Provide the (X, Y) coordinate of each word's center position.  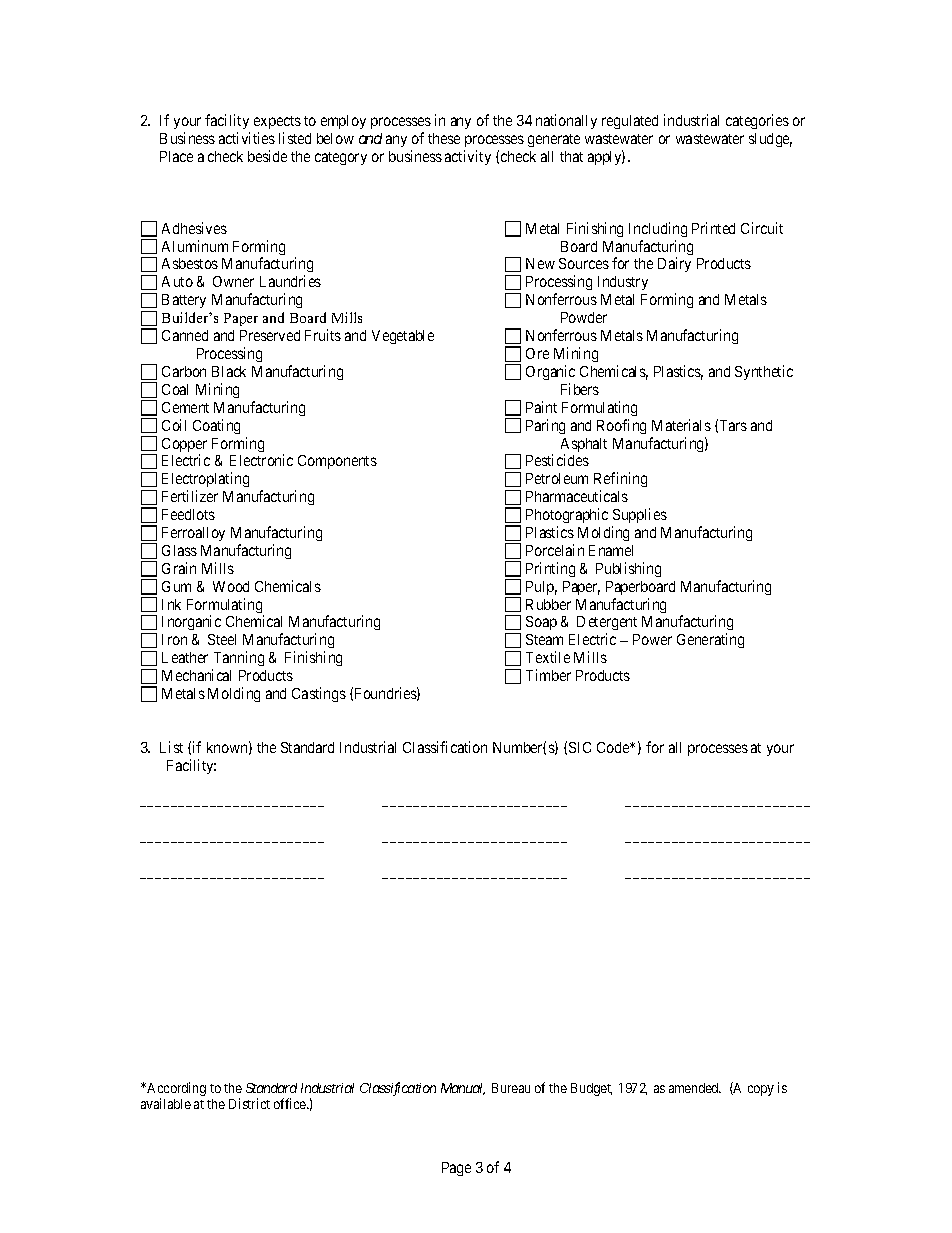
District (249, 1103)
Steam (544, 639)
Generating (710, 640)
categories (757, 121)
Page (456, 1169)
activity (468, 157)
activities (247, 138)
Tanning (238, 660)
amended (695, 1088)
